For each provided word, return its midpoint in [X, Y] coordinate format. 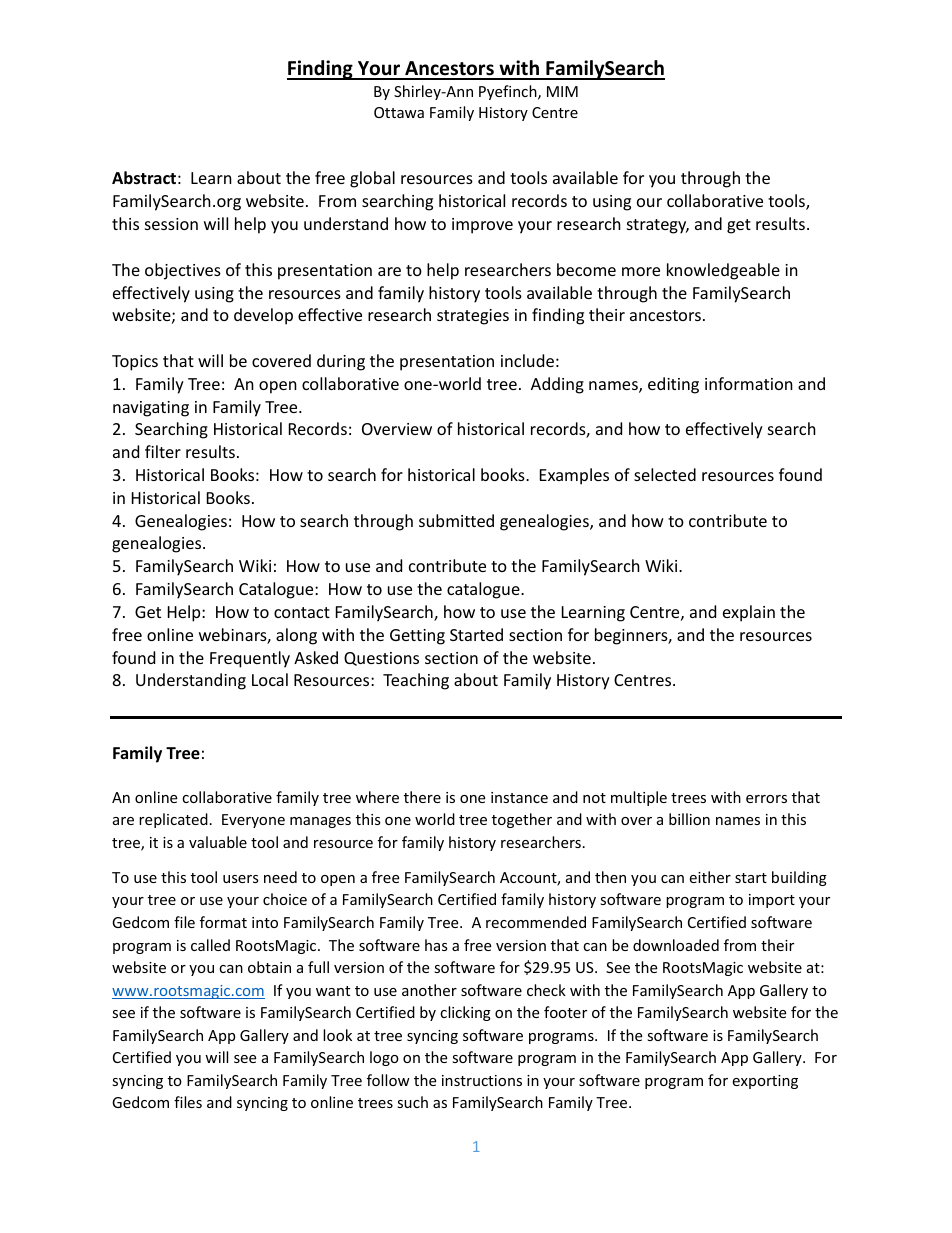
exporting [765, 1082]
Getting [417, 637]
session [171, 224]
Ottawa [399, 112]
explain [749, 613]
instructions [482, 1080]
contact [302, 612]
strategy [658, 226]
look [337, 1035]
